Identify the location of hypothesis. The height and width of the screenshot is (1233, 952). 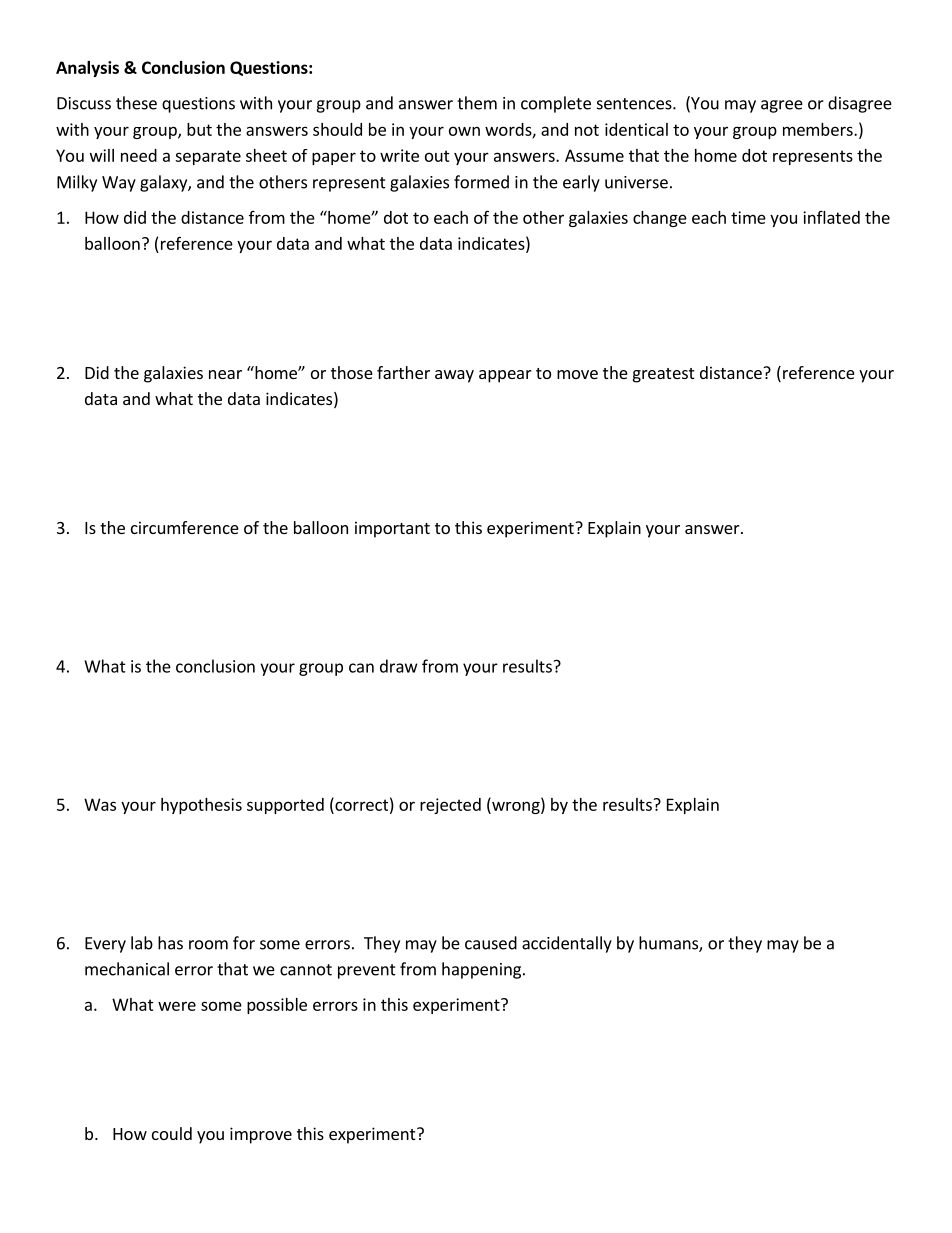
(201, 806).
